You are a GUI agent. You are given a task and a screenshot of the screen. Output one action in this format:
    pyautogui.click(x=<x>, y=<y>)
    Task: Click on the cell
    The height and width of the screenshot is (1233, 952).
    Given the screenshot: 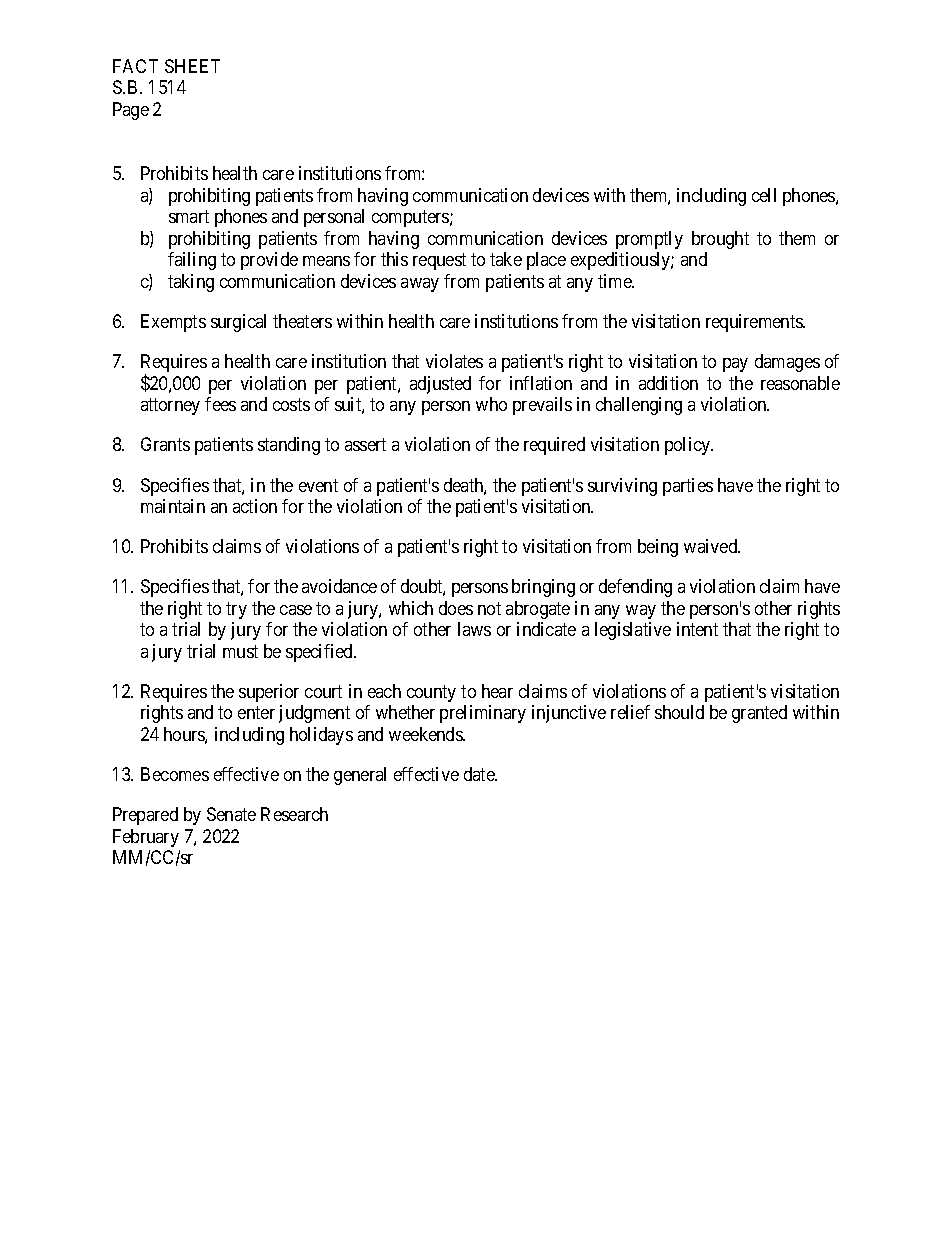 What is the action you would take?
    pyautogui.click(x=764, y=195)
